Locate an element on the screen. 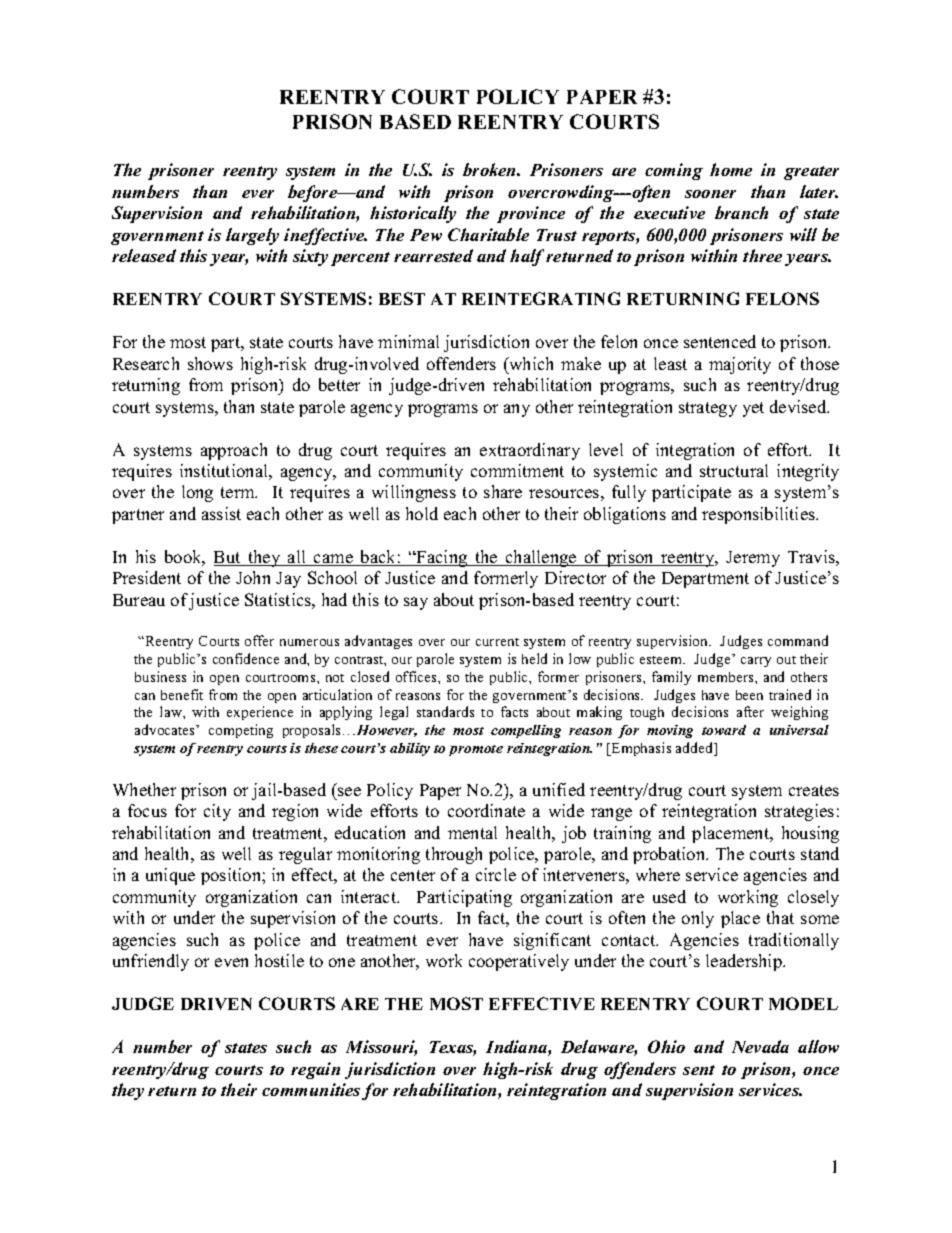  carry is located at coordinates (756, 662).
